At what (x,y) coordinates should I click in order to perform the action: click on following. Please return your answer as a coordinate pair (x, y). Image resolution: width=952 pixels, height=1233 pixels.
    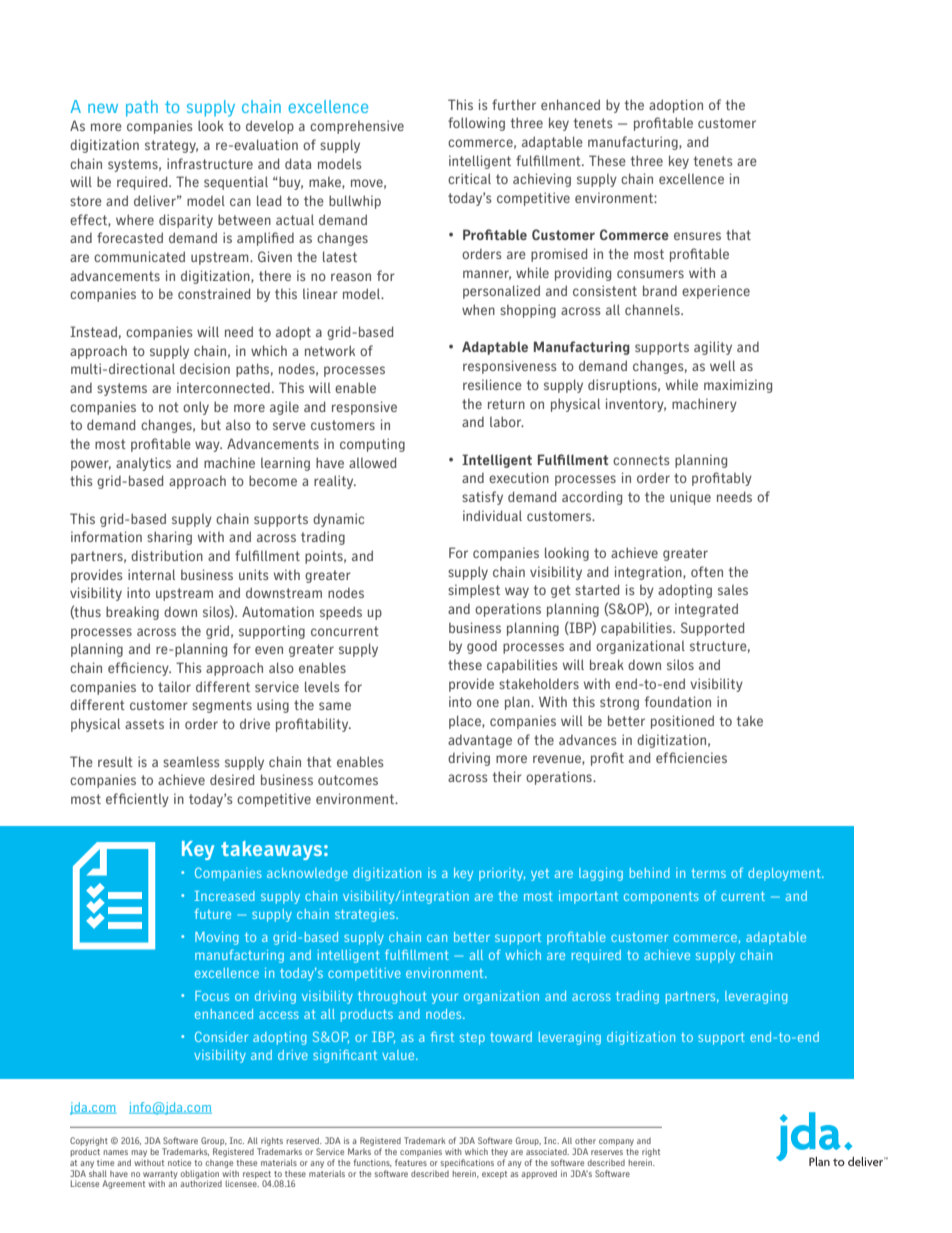
    Looking at the image, I should click on (476, 124).
